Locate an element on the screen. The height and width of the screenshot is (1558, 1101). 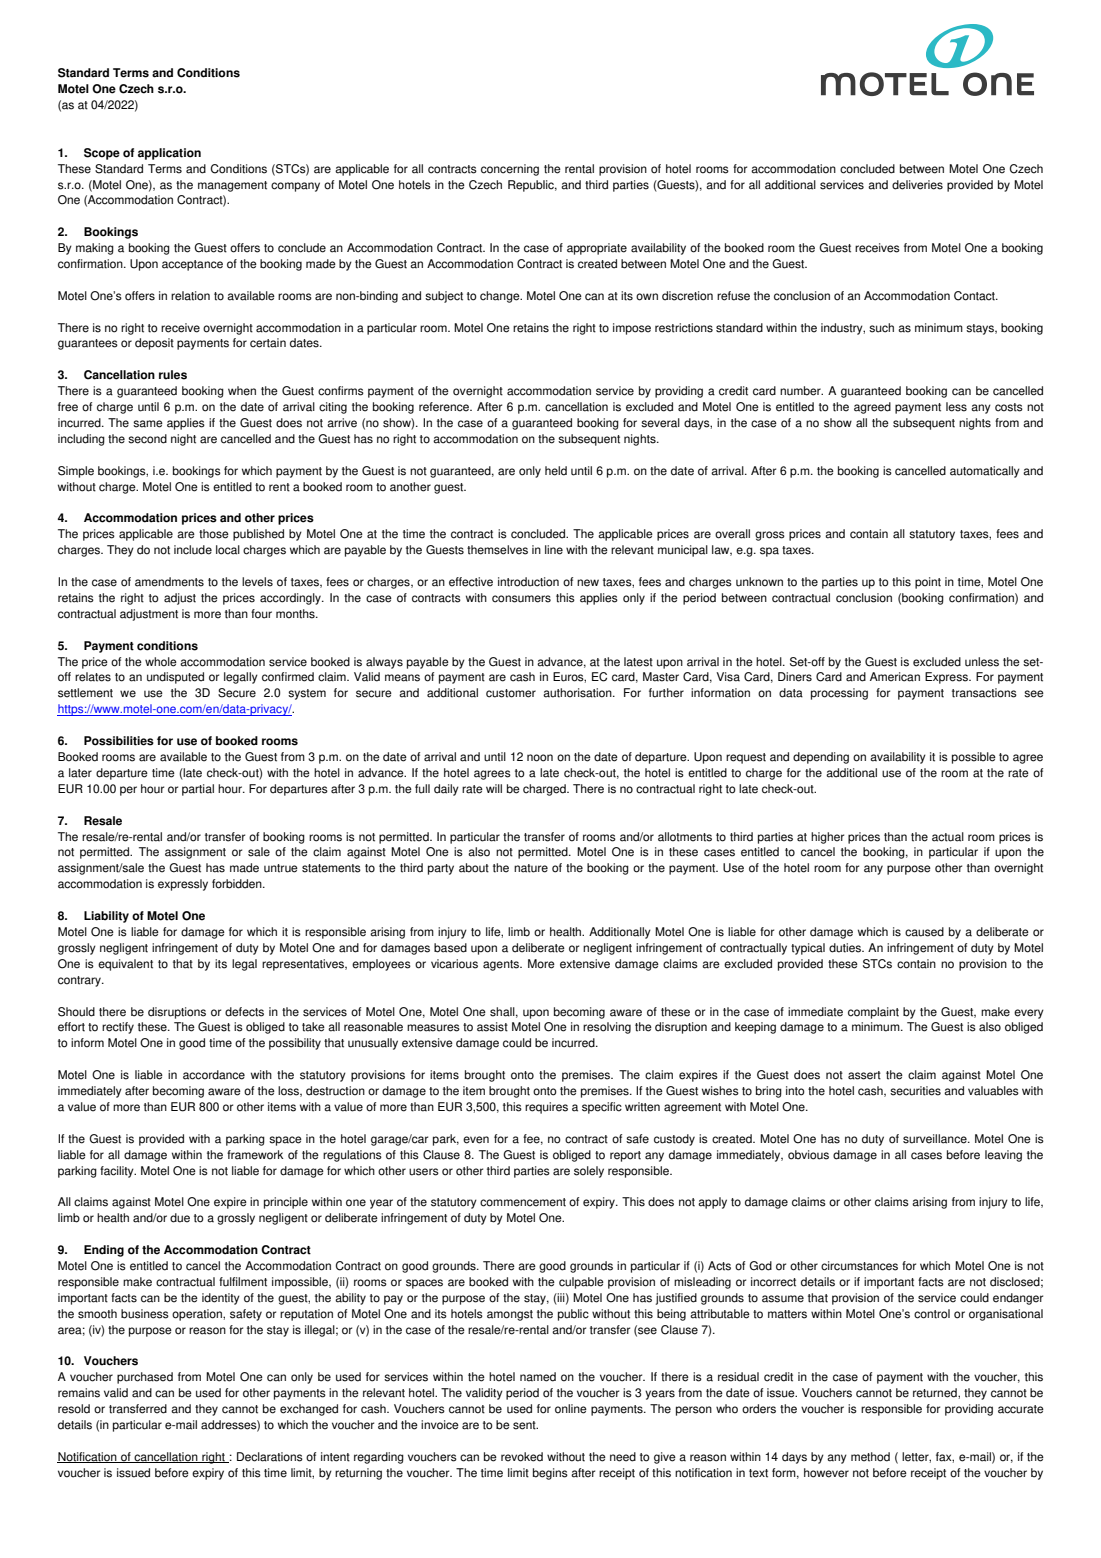
purchased is located at coordinates (145, 1378).
